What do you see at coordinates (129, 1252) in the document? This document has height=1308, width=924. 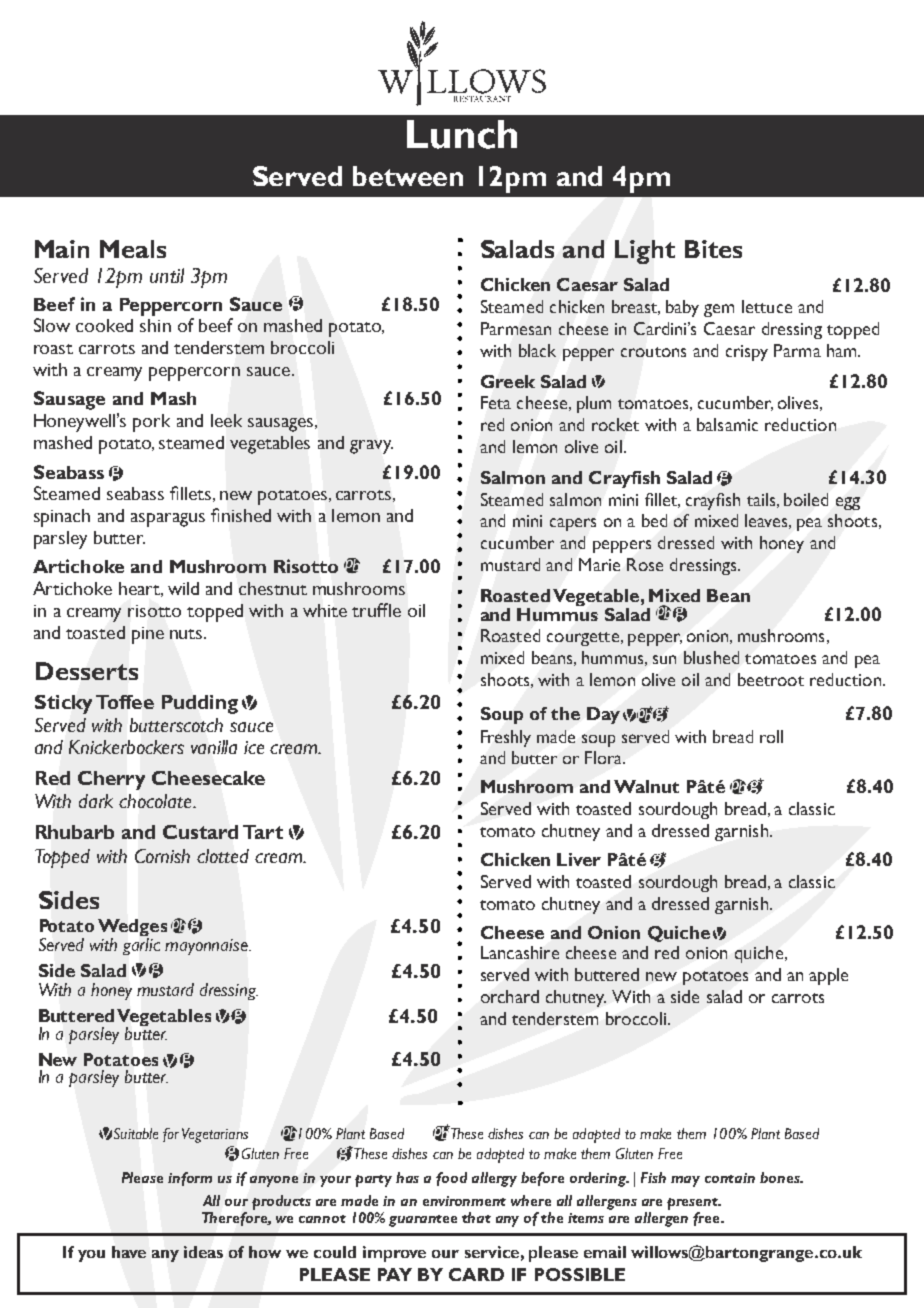 I see `have` at bounding box center [129, 1252].
